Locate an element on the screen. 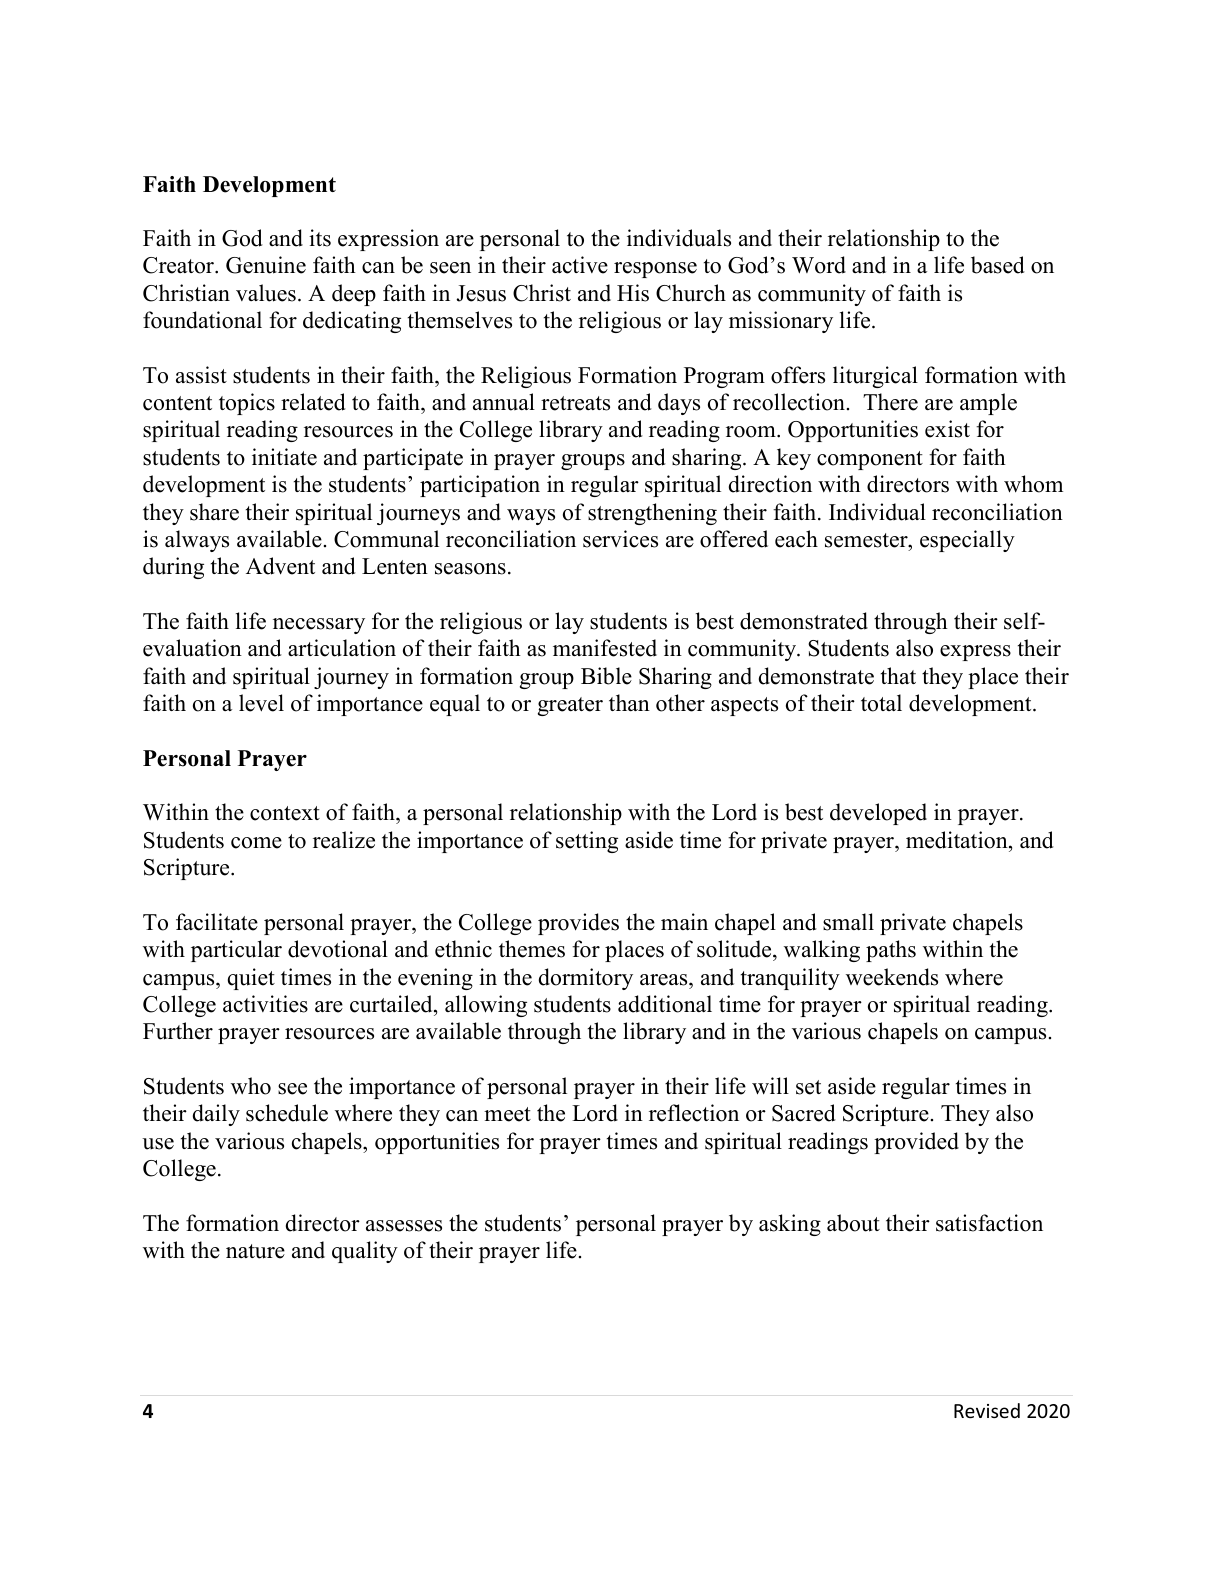 This screenshot has width=1213, height=1570. especially is located at coordinates (967, 541).
